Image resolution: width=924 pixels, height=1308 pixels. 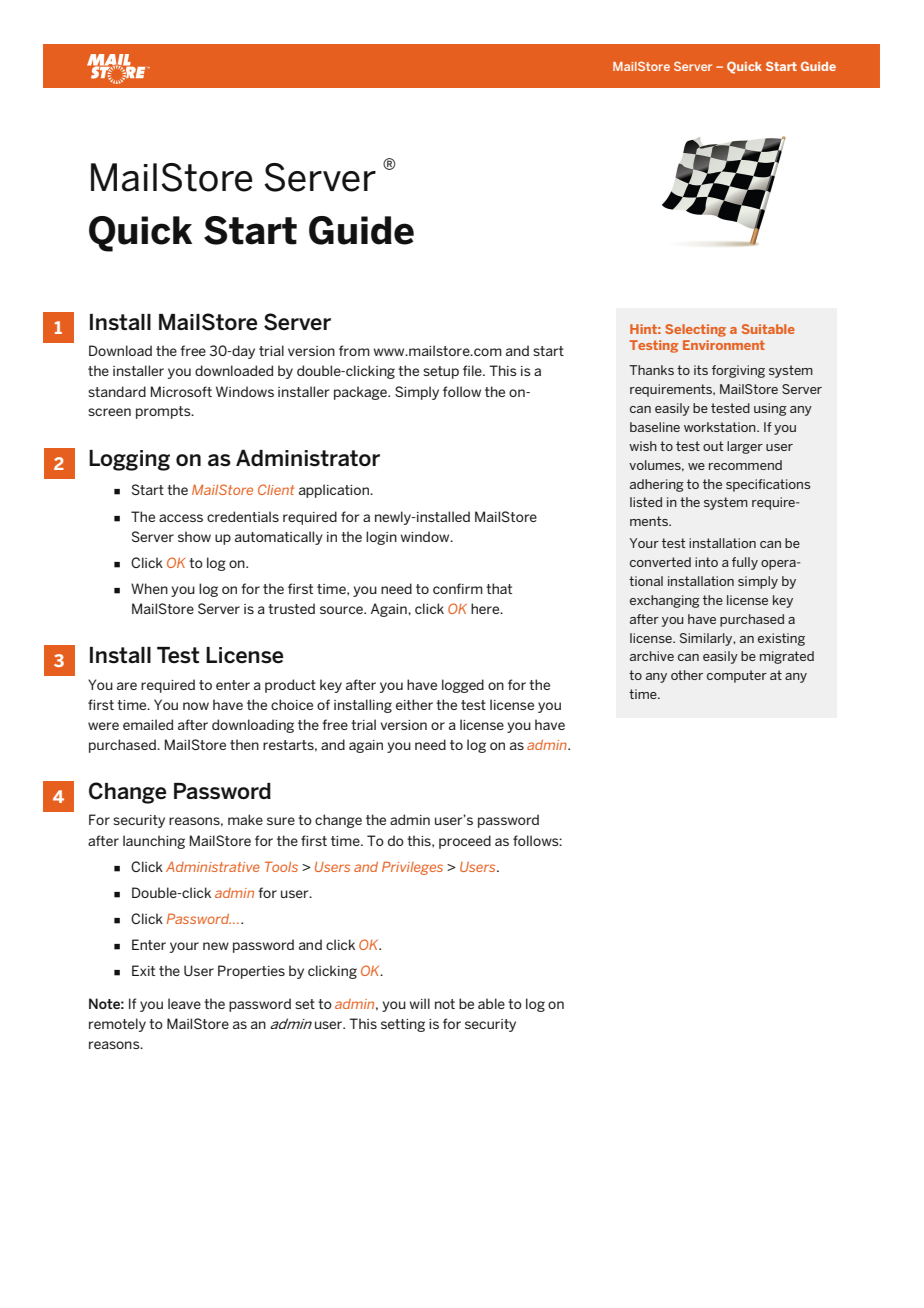 I want to click on launching, so click(x=154, y=842).
